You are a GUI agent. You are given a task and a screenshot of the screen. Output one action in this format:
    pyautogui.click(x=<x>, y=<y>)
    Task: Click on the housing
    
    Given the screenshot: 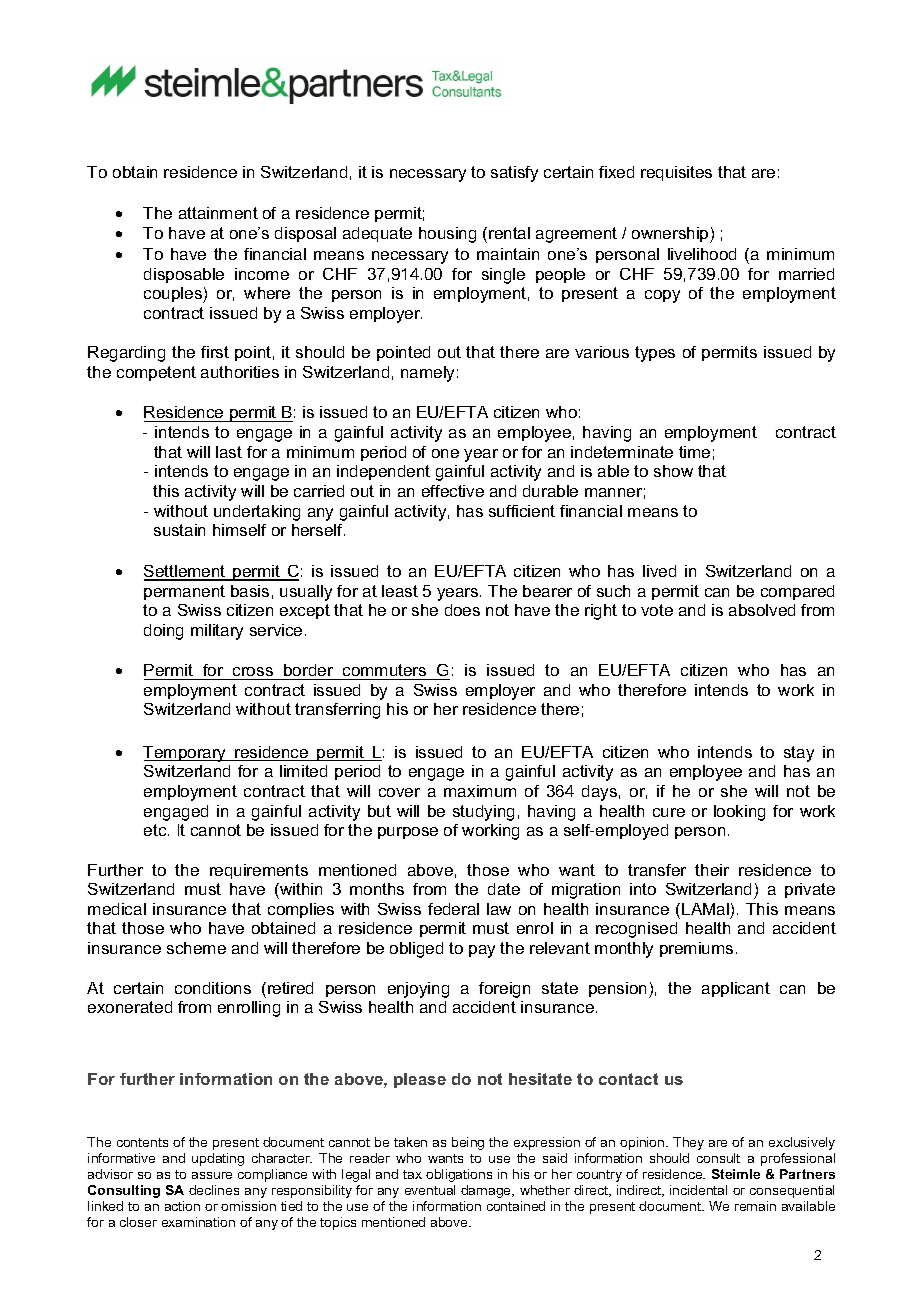 What is the action you would take?
    pyautogui.click(x=447, y=235)
